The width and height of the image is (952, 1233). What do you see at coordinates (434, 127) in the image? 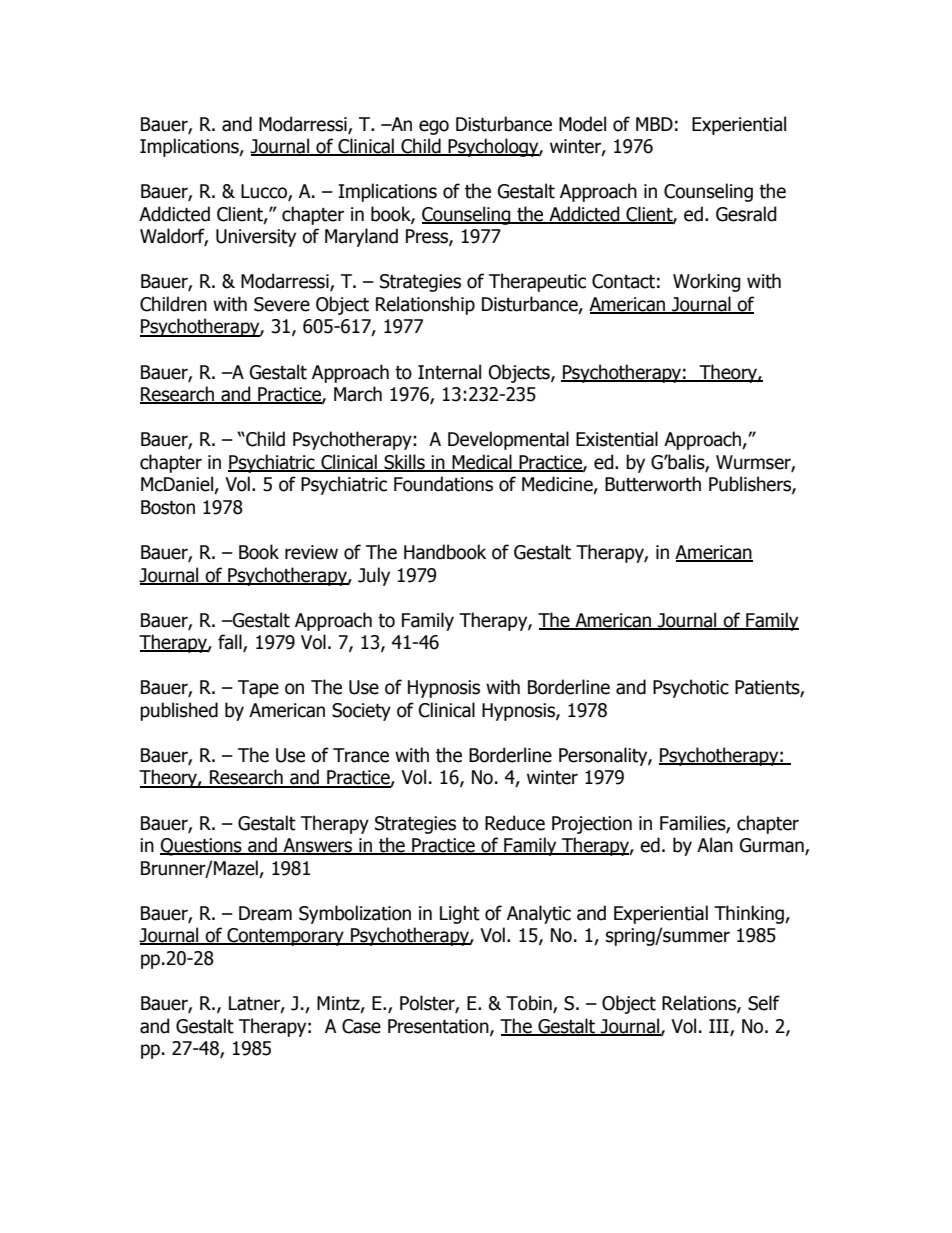
I see `ego` at bounding box center [434, 127].
